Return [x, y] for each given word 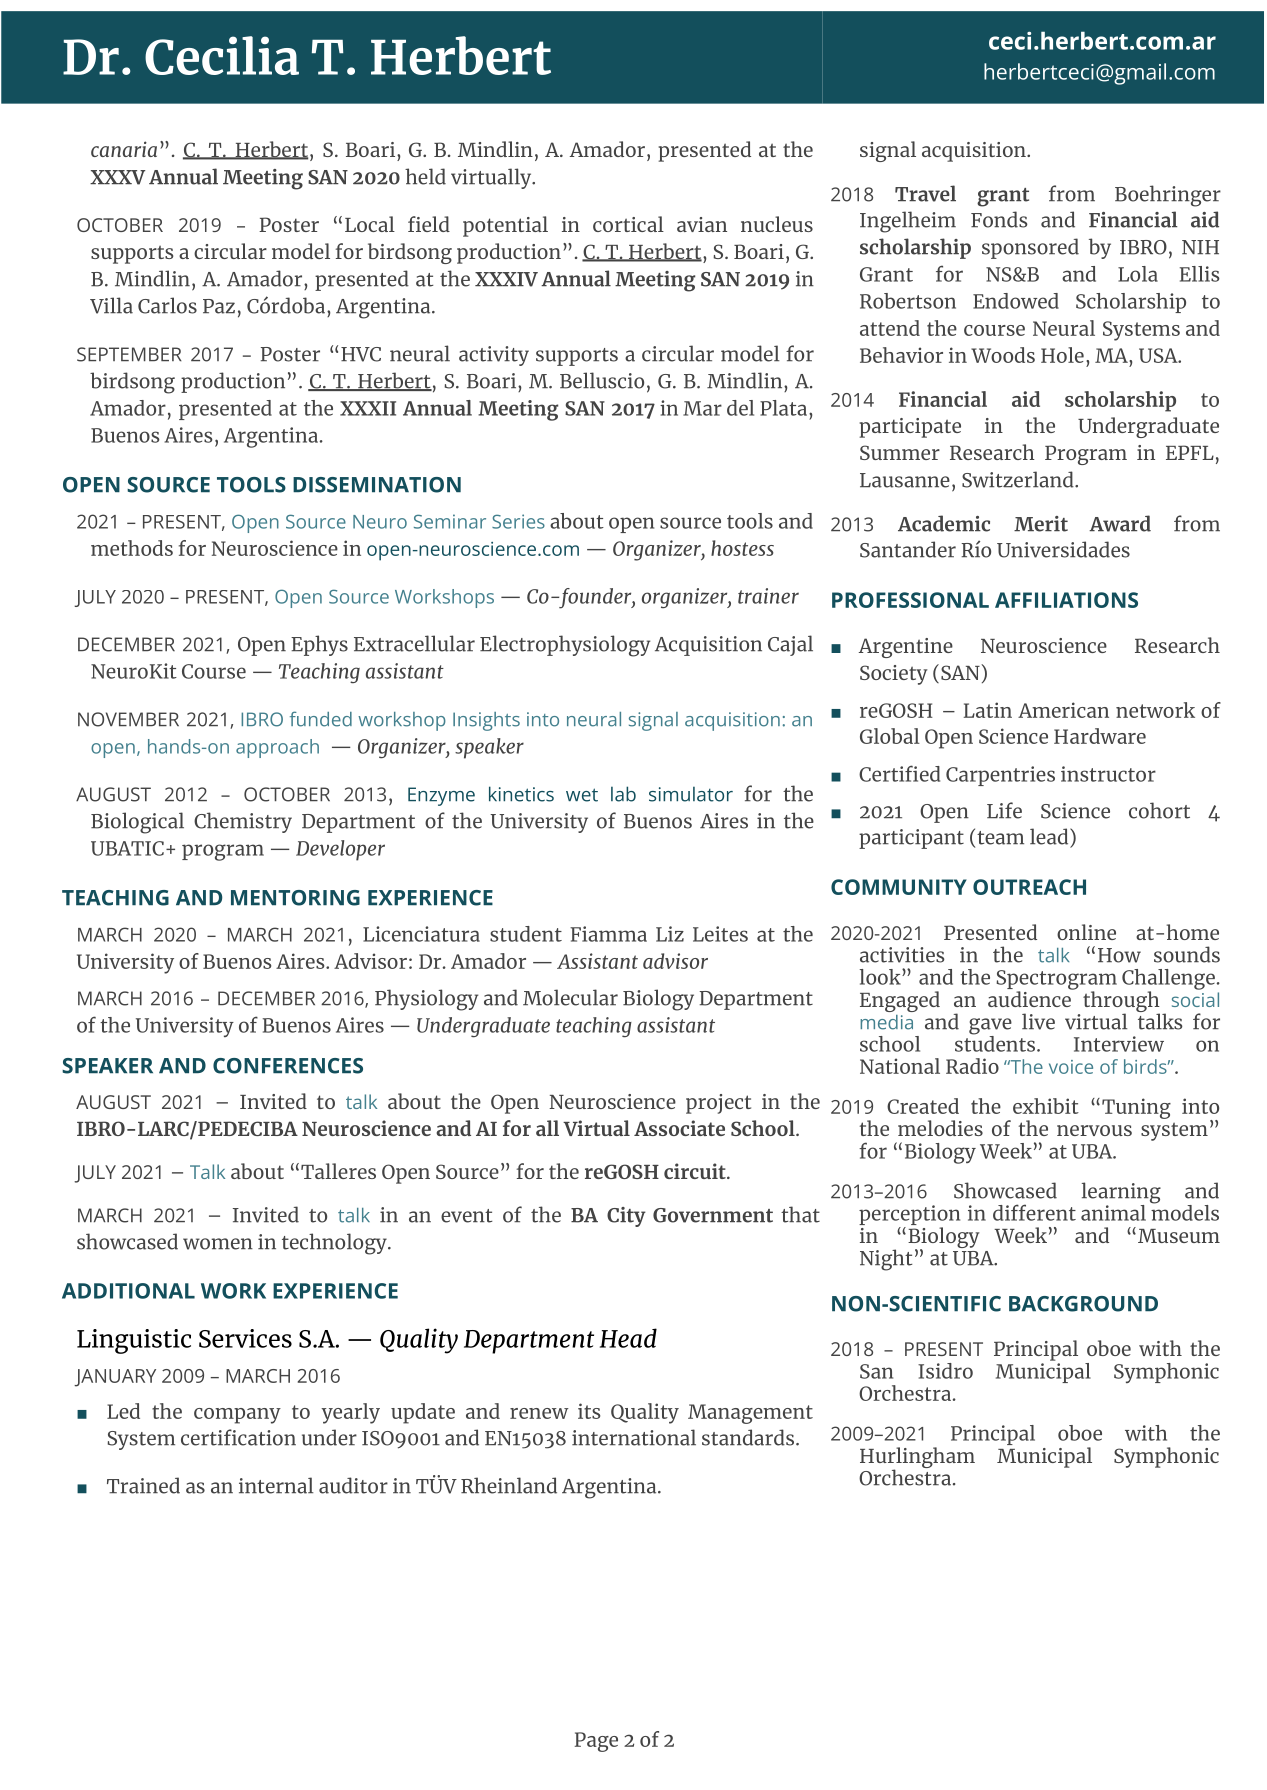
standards [748, 1437]
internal [276, 1485]
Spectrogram [1056, 981]
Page [596, 1742]
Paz [219, 306]
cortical [628, 224]
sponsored [1030, 248]
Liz [670, 934]
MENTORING [295, 898]
